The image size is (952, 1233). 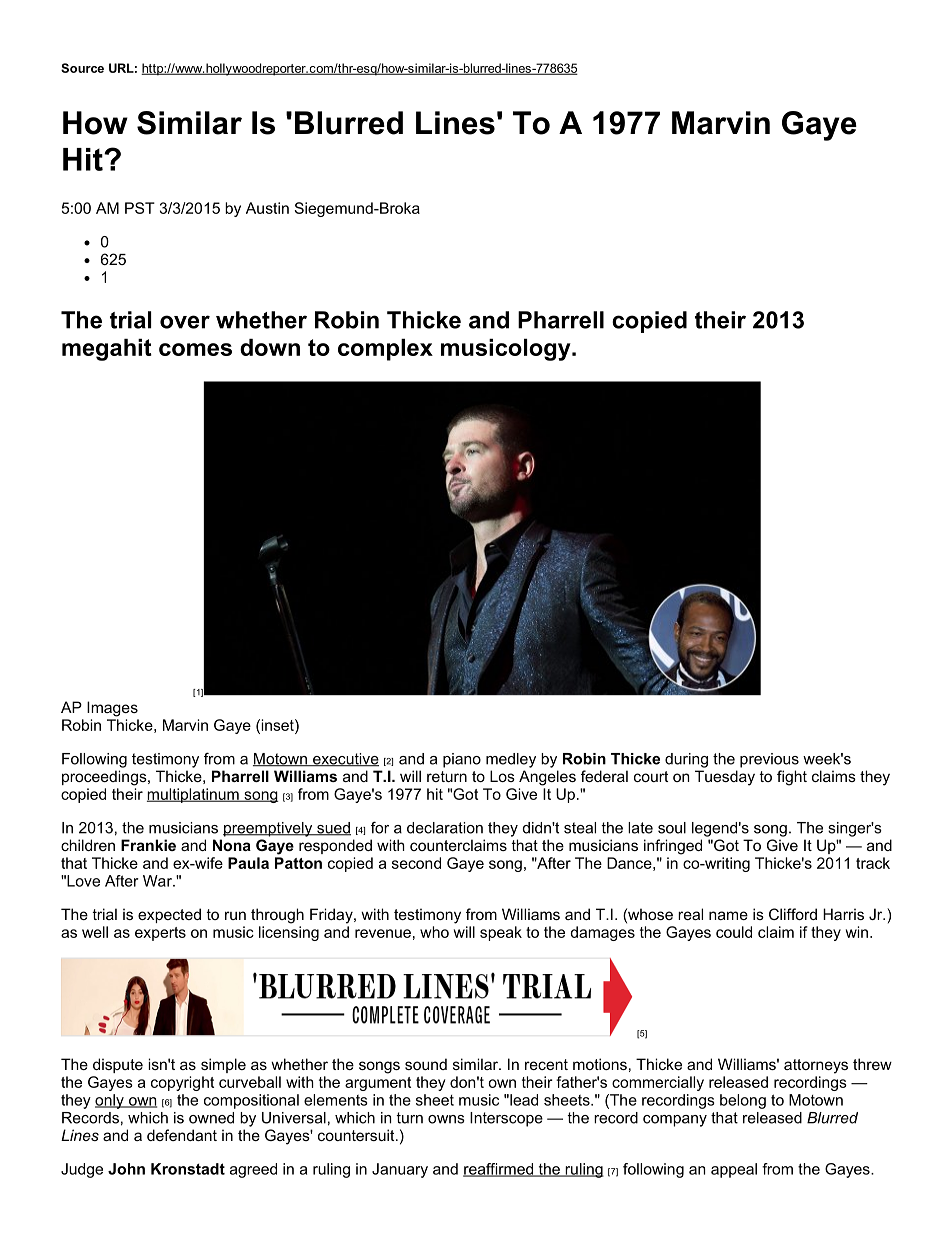 What do you see at coordinates (769, 760) in the screenshot?
I see `previous` at bounding box center [769, 760].
